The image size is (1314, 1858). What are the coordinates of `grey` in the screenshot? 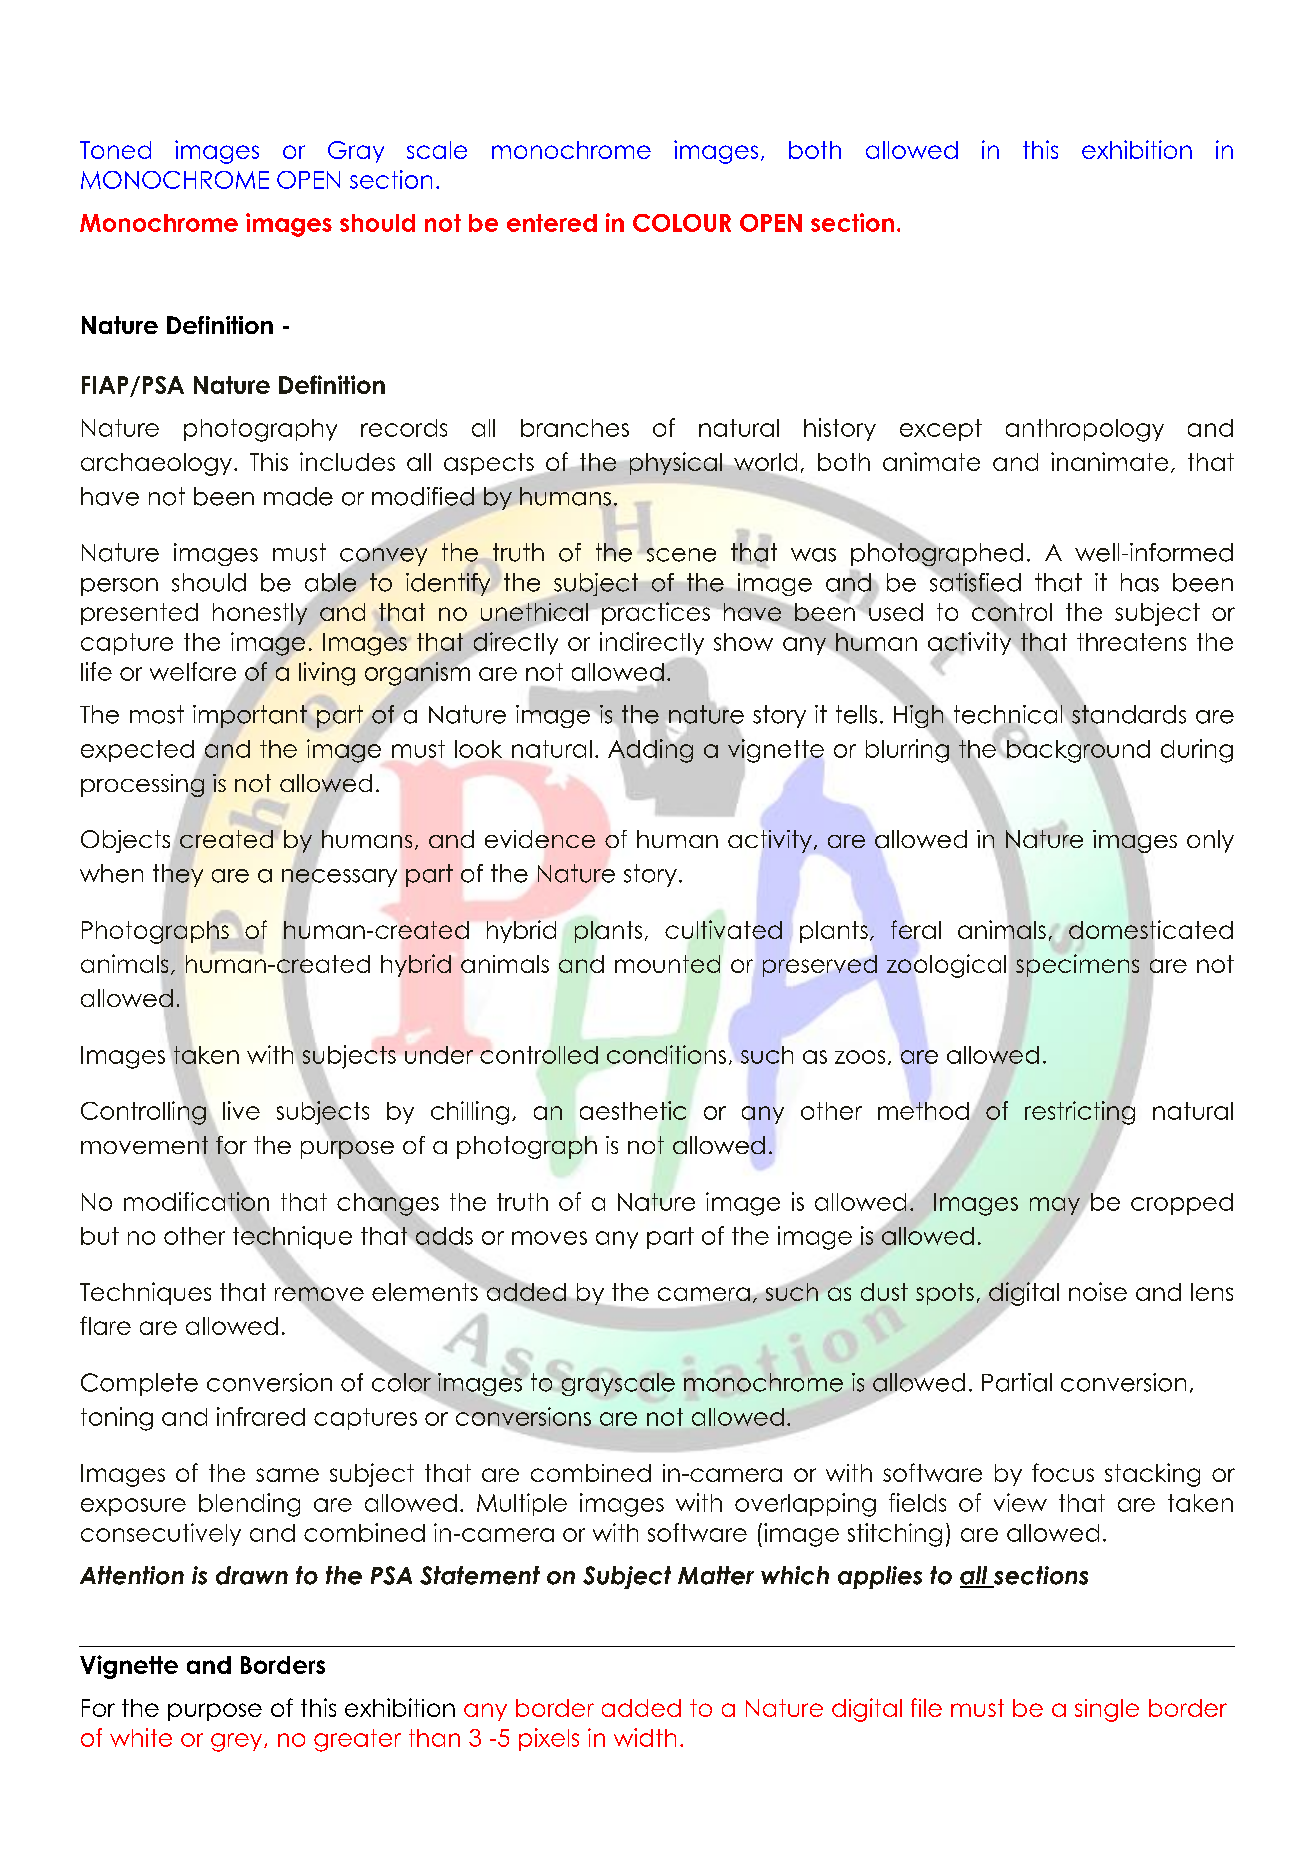 It's located at (238, 1742).
